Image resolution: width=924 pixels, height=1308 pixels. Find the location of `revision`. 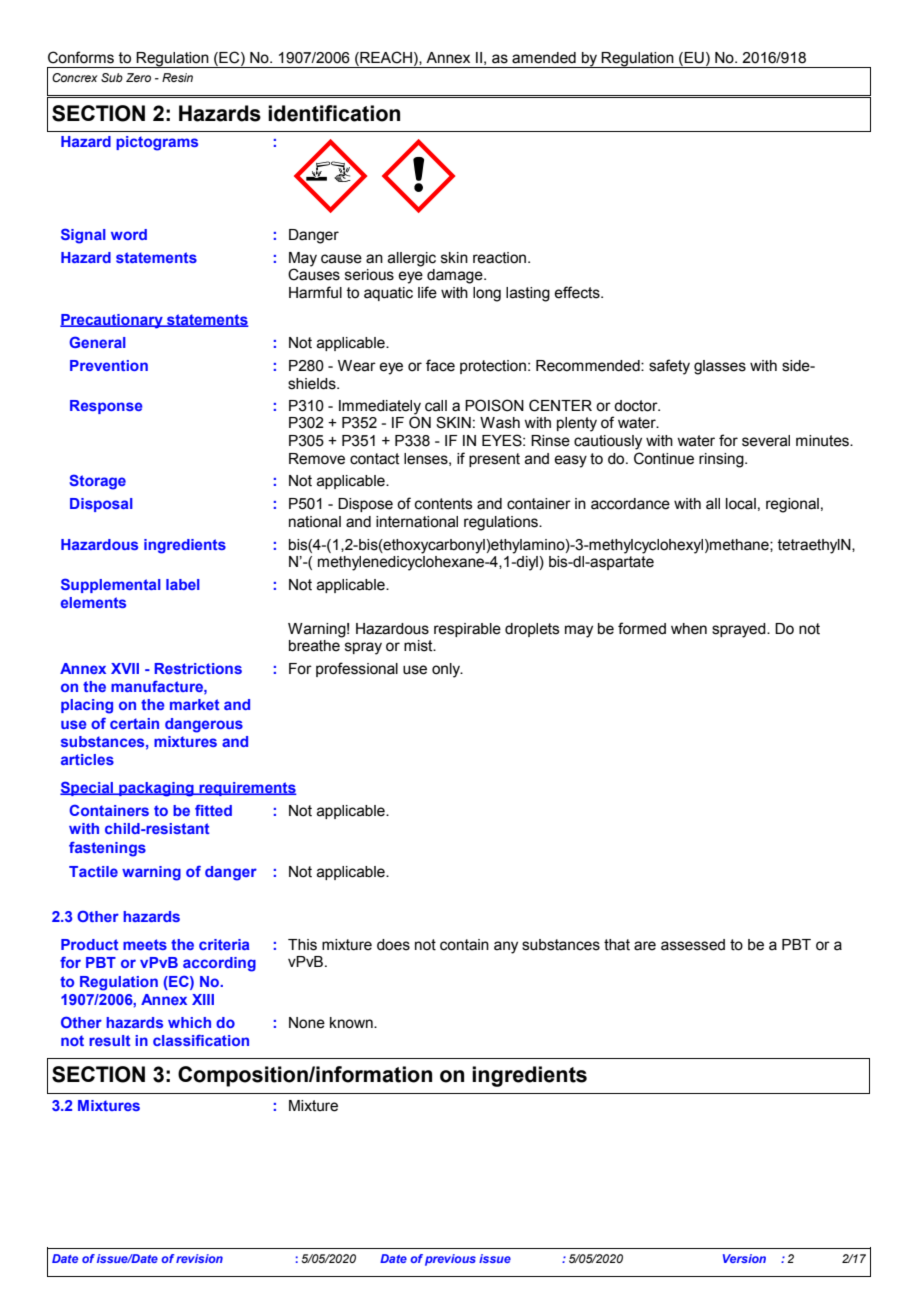

revision is located at coordinates (199, 1258).
